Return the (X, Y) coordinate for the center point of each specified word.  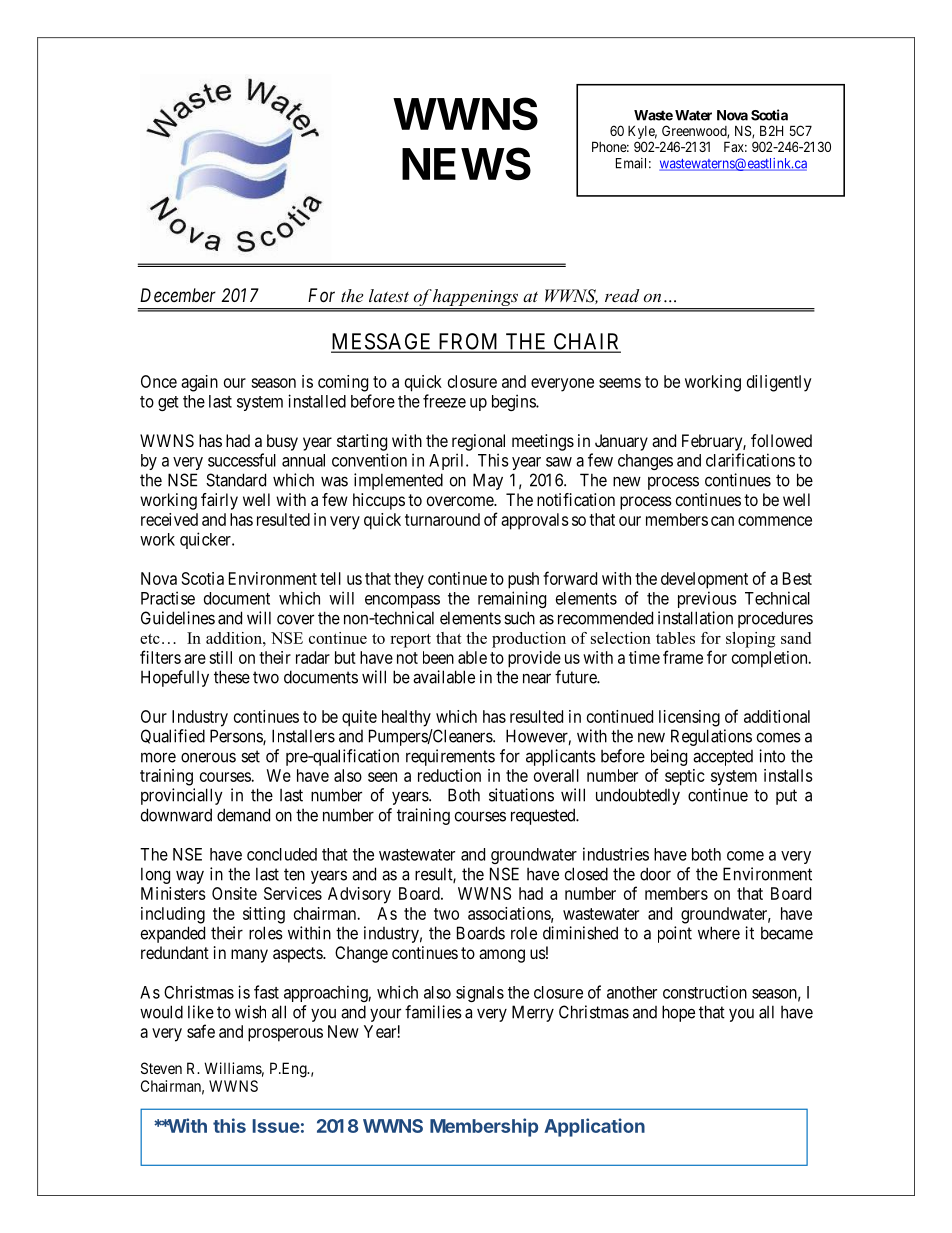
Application (594, 1127)
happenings (476, 299)
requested (544, 816)
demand (243, 815)
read (622, 295)
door (655, 874)
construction (705, 992)
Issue (276, 1126)
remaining (512, 599)
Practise (168, 598)
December (178, 295)
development (704, 580)
